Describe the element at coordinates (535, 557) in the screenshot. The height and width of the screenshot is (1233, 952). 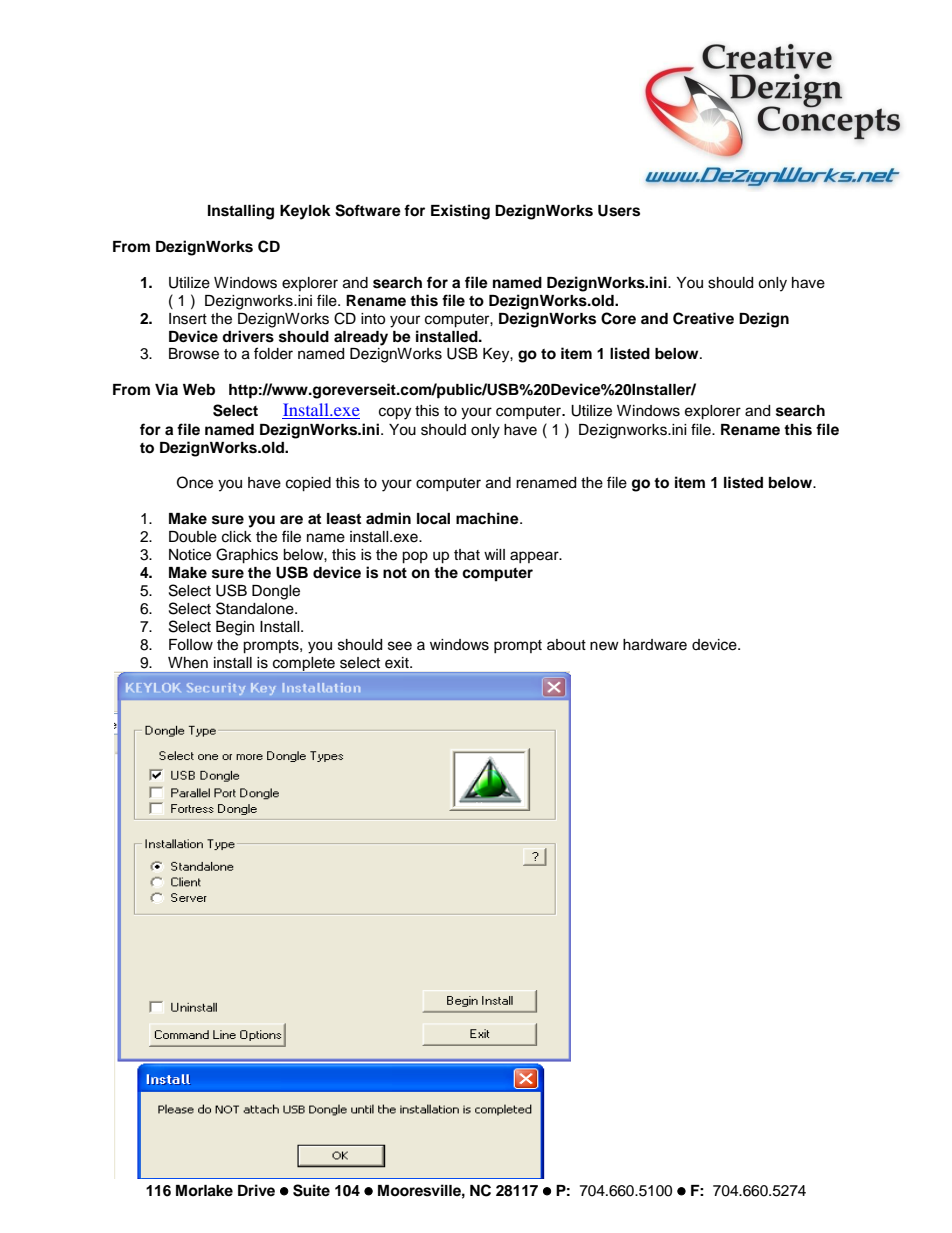
I see `appear` at that location.
